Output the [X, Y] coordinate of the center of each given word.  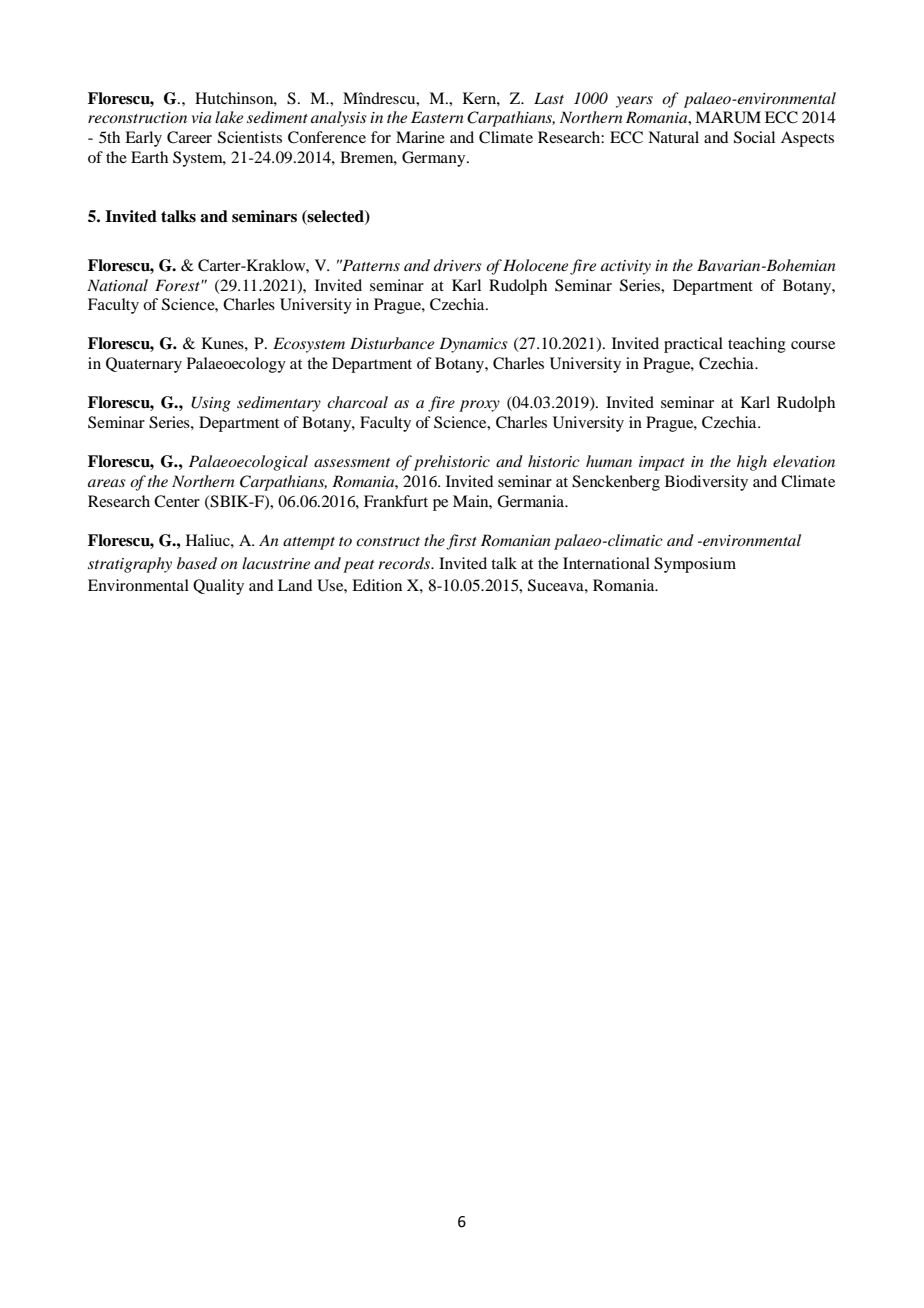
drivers [458, 265]
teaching [757, 345]
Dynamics [473, 345]
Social [754, 137]
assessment [352, 462]
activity [626, 267]
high [752, 463]
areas [107, 483]
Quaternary [144, 365]
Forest [178, 285]
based [197, 563]
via [202, 117]
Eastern [437, 117]
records [405, 563]
